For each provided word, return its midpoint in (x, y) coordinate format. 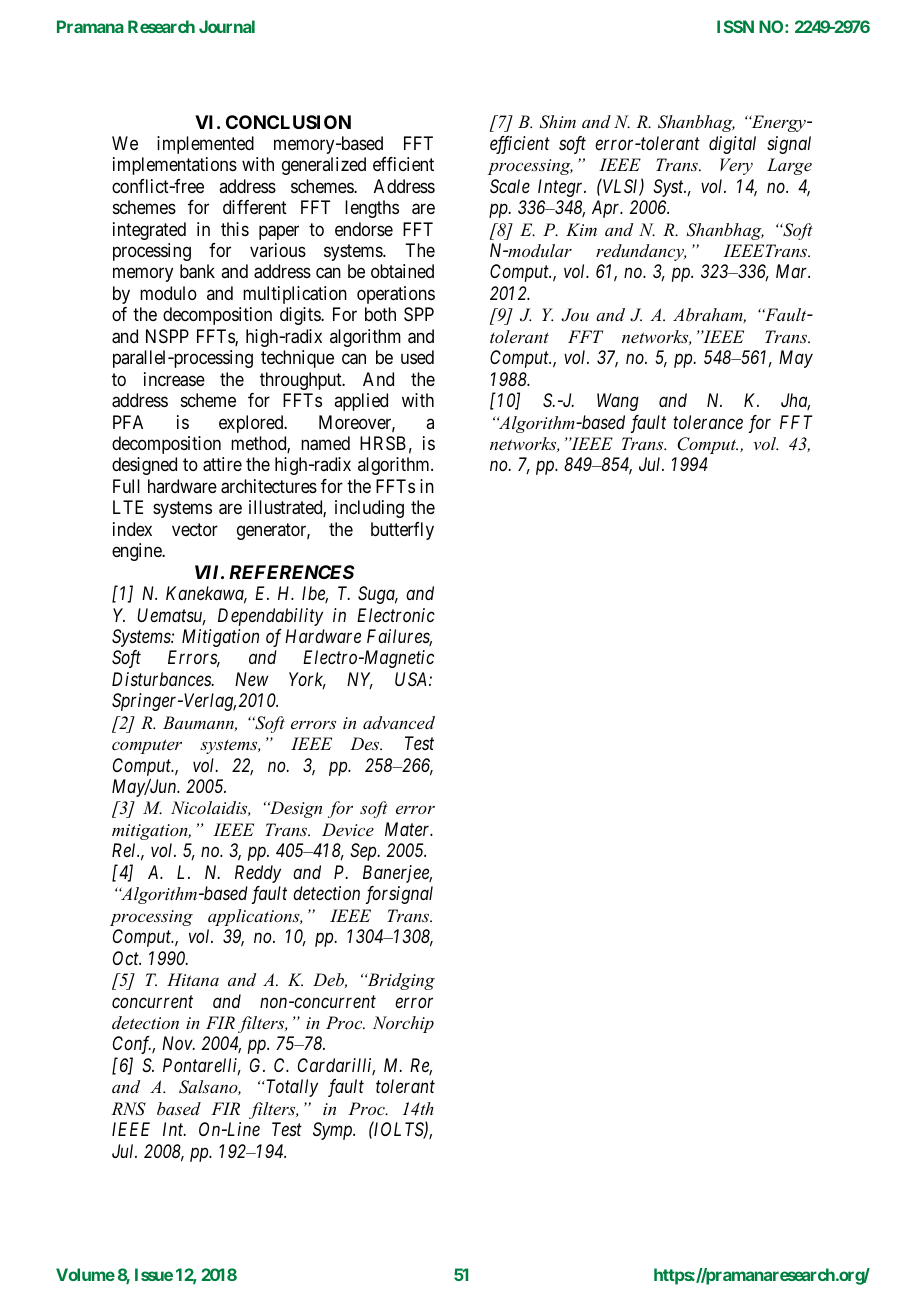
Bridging (400, 981)
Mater (409, 829)
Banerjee (397, 874)
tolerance (708, 422)
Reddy (258, 874)
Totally (291, 1088)
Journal (227, 26)
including (369, 509)
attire (222, 464)
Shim (557, 122)
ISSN (735, 26)
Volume (85, 1274)
